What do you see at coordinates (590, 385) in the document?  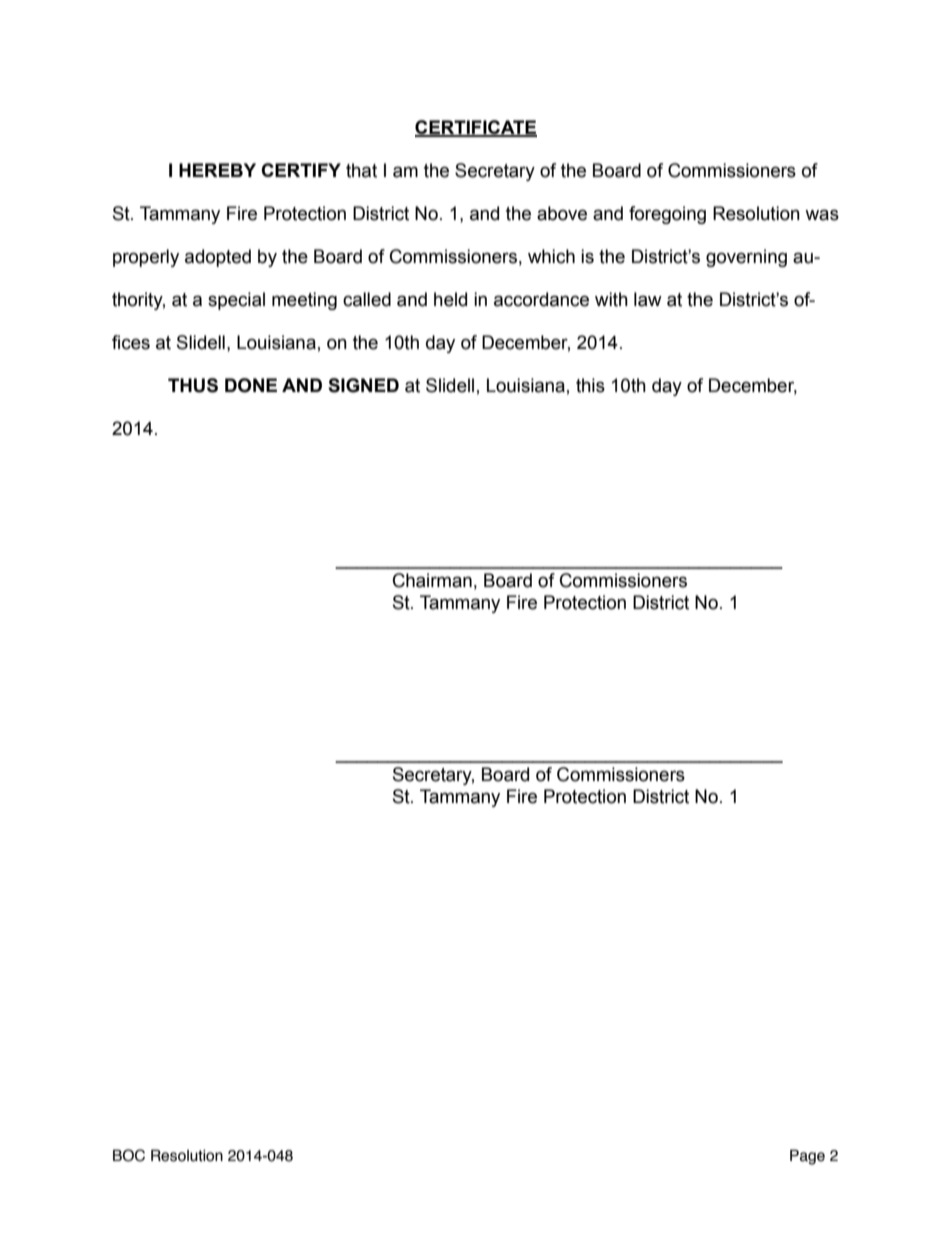 I see `this` at bounding box center [590, 385].
